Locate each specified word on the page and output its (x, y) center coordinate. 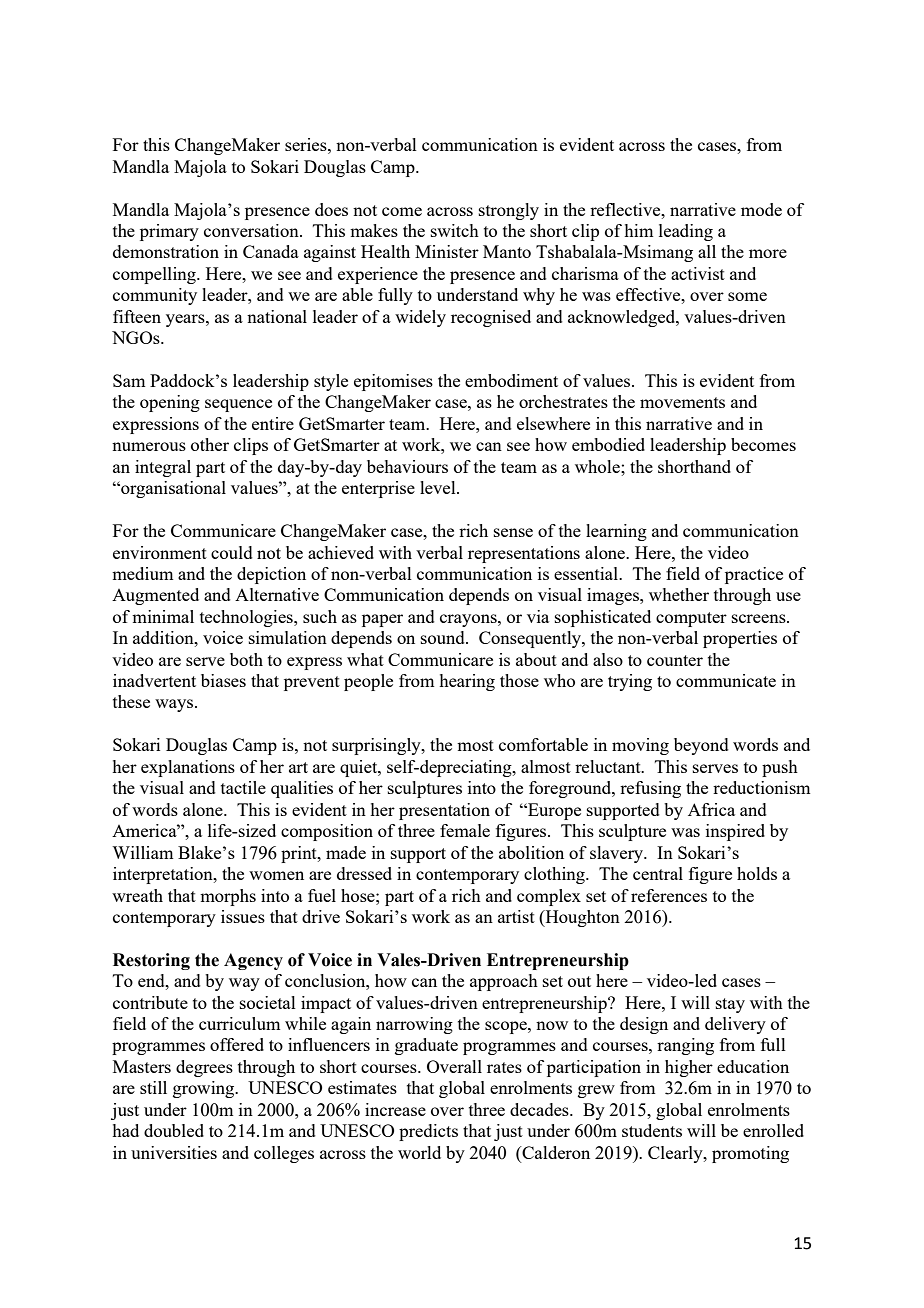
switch (455, 230)
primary (169, 232)
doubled (174, 1130)
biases (223, 680)
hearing (467, 682)
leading (686, 232)
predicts (428, 1132)
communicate (726, 680)
